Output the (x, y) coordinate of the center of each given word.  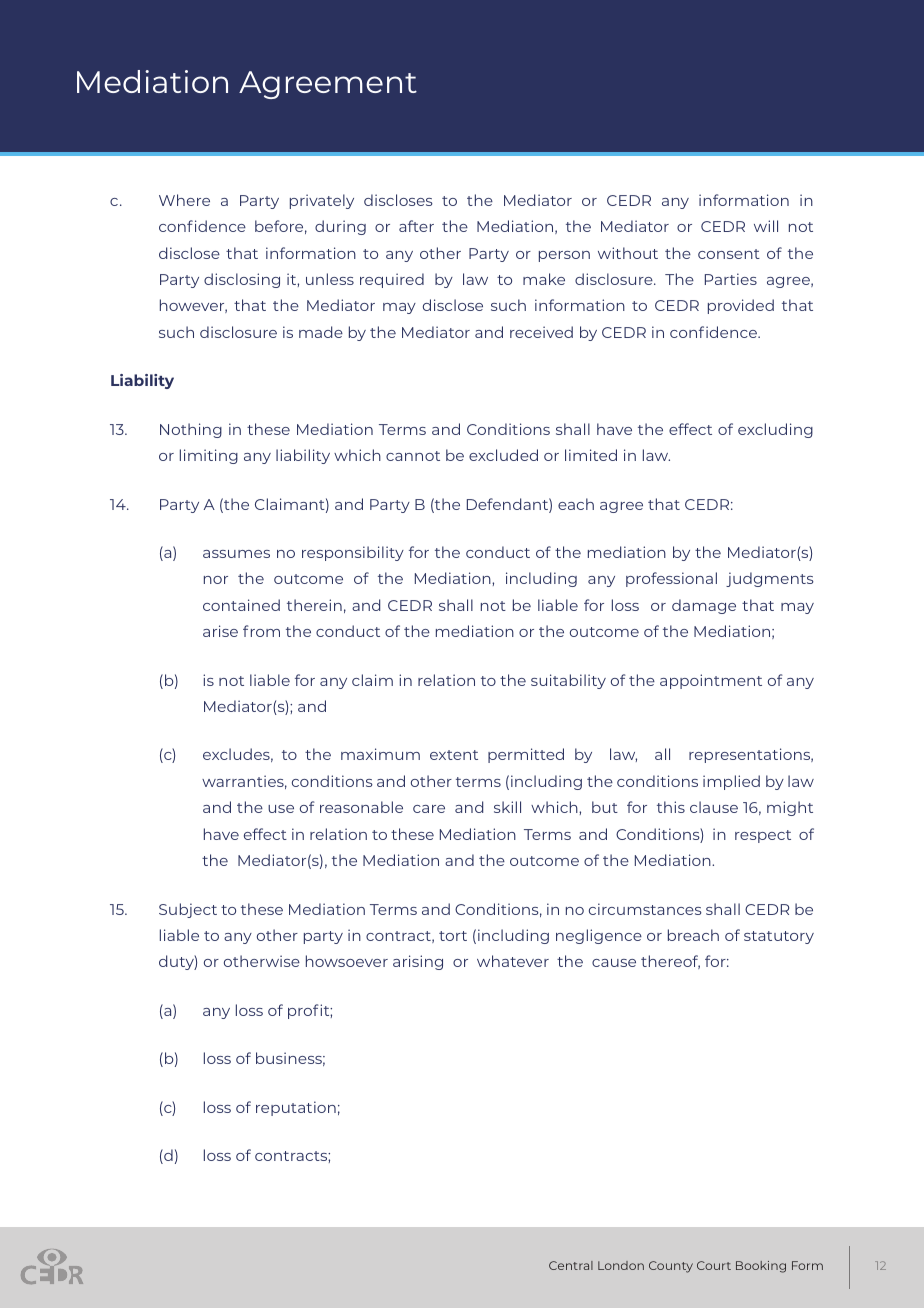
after (416, 226)
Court (714, 1265)
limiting (209, 456)
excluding (775, 430)
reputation (296, 1108)
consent (729, 254)
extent (454, 755)
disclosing (242, 280)
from (261, 631)
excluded (503, 455)
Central (571, 1265)
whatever (513, 961)
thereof (670, 962)
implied (731, 782)
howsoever (347, 961)
